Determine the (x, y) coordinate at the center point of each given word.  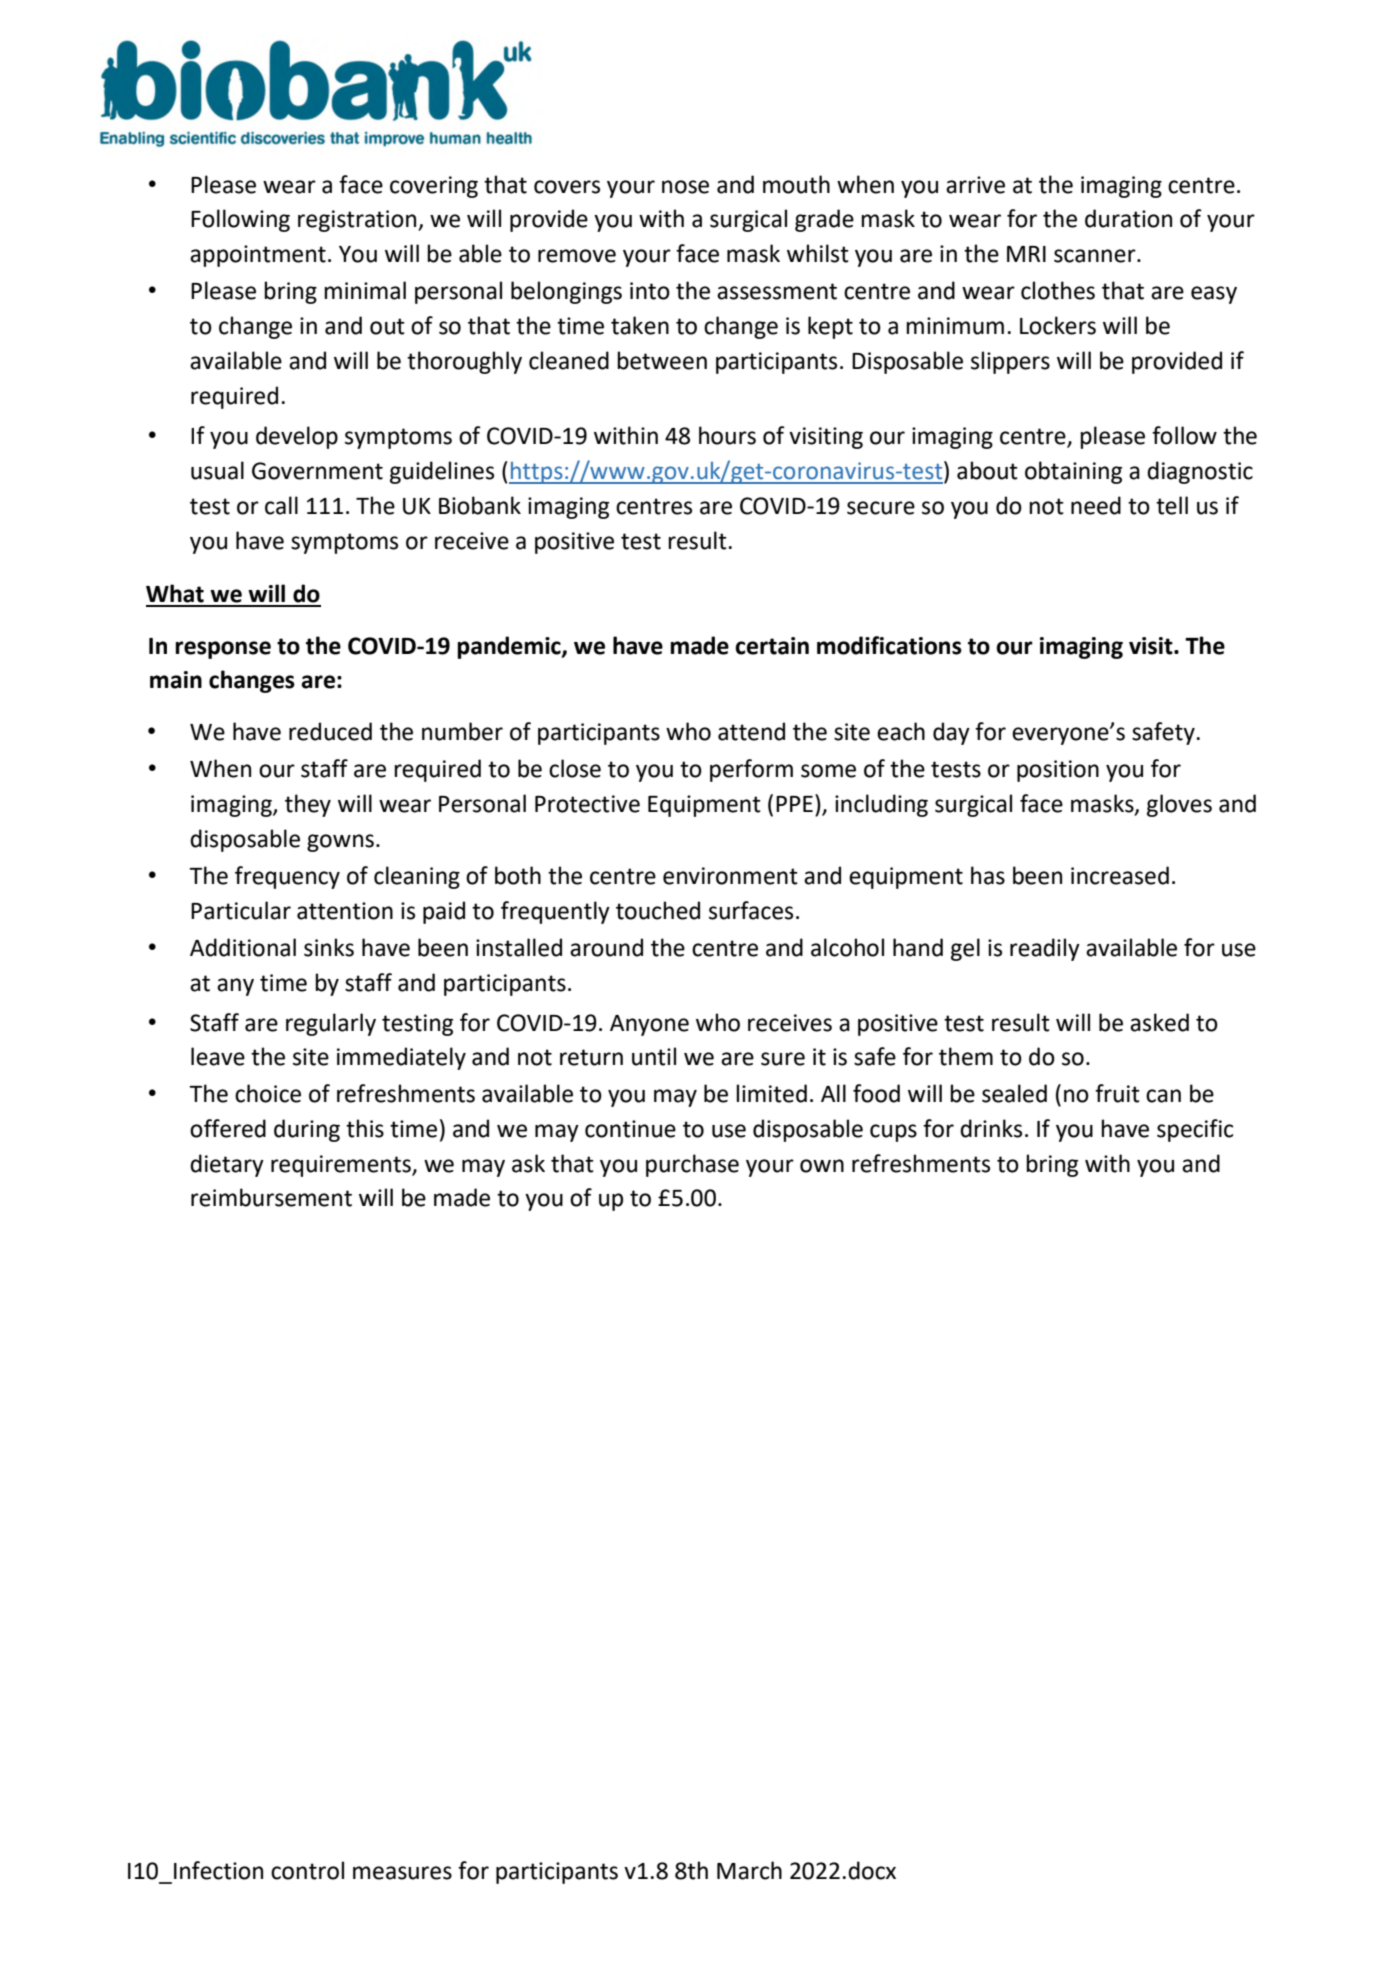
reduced (330, 731)
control (307, 1870)
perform (751, 770)
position (1058, 771)
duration (1128, 218)
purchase (692, 1165)
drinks (991, 1128)
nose (685, 187)
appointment (258, 256)
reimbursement (271, 1197)
